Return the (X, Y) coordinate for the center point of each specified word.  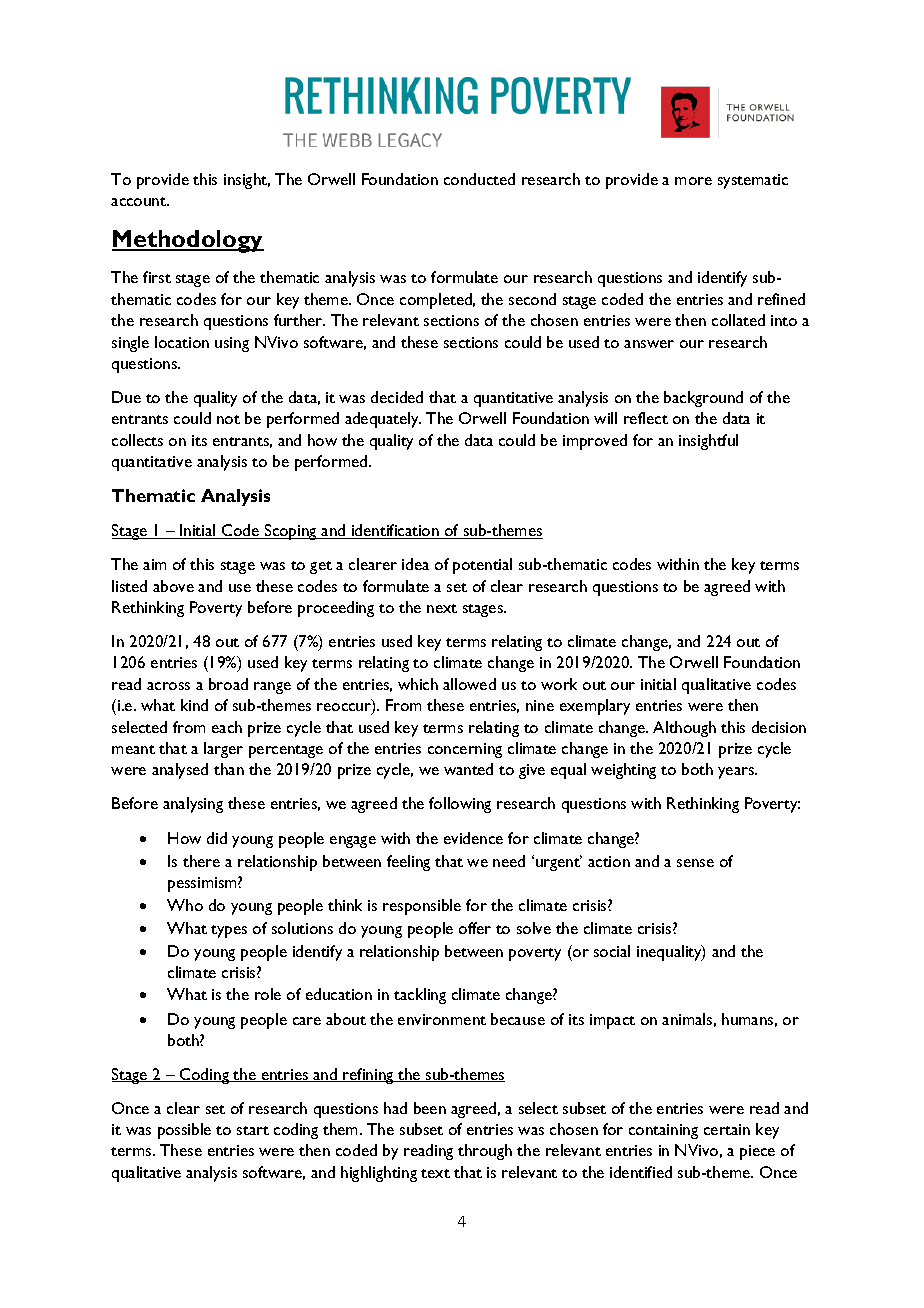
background (703, 399)
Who (185, 905)
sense (695, 863)
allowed (469, 684)
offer (475, 928)
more (693, 181)
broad (228, 684)
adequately (383, 420)
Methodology (188, 241)
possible (184, 1131)
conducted (479, 179)
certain (727, 1129)
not (228, 419)
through (485, 1152)
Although (684, 729)
